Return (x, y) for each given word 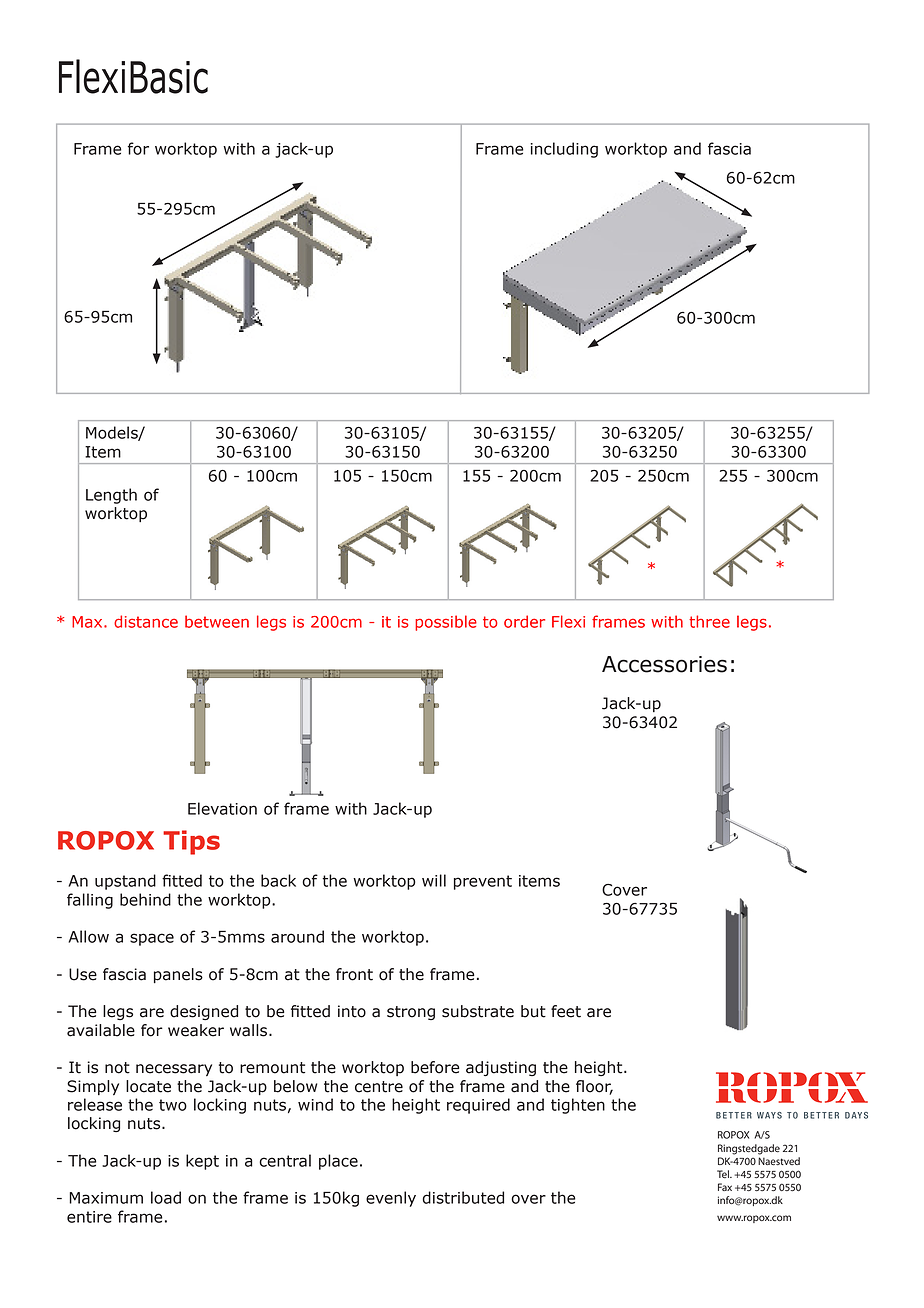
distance (146, 621)
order (524, 621)
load (166, 1197)
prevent (483, 882)
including (564, 150)
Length (111, 496)
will (434, 880)
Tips (191, 842)
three (709, 621)
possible (446, 623)
